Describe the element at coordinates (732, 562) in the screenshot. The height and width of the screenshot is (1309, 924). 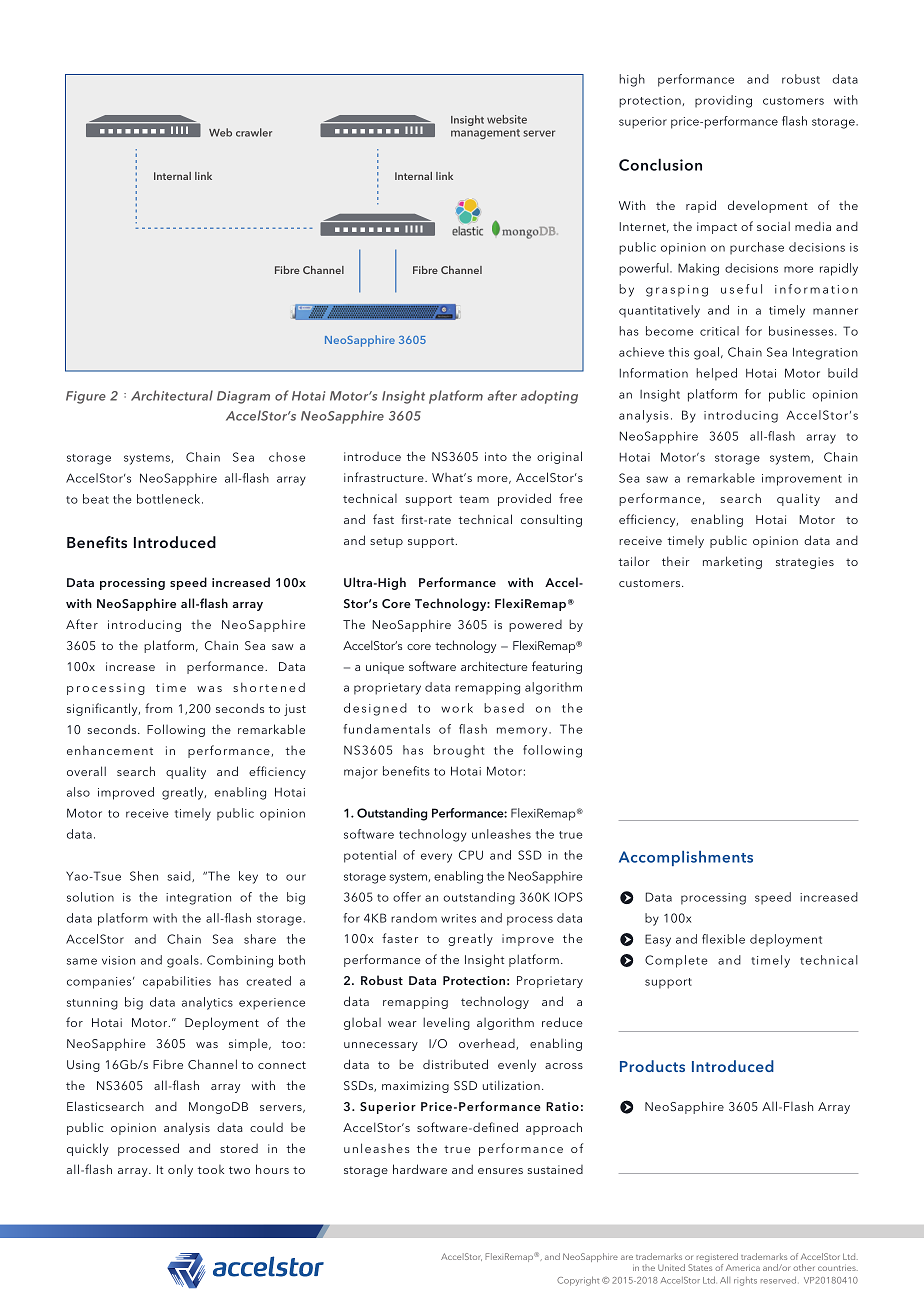
I see `marketing` at that location.
